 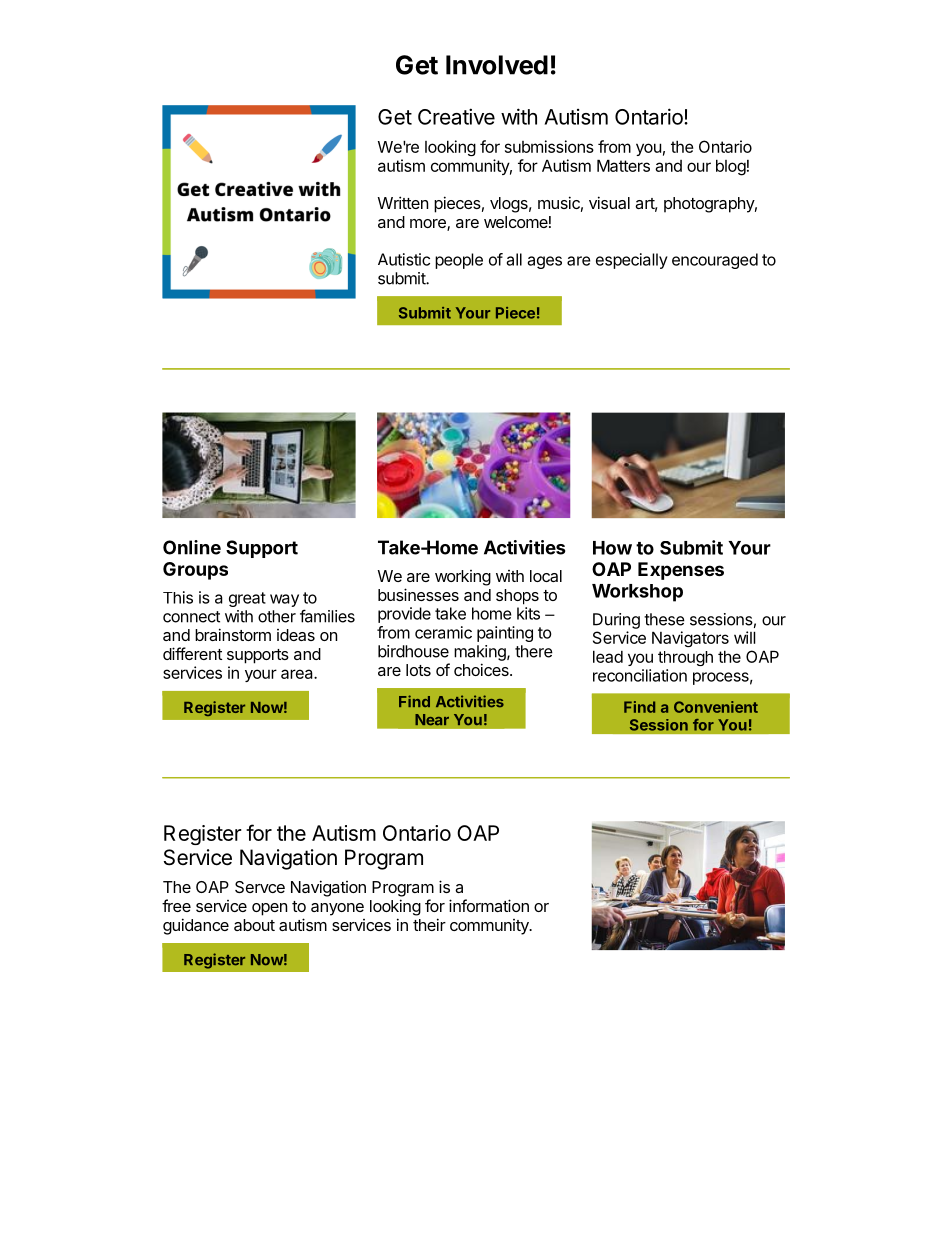 I want to click on open, so click(x=269, y=909).
